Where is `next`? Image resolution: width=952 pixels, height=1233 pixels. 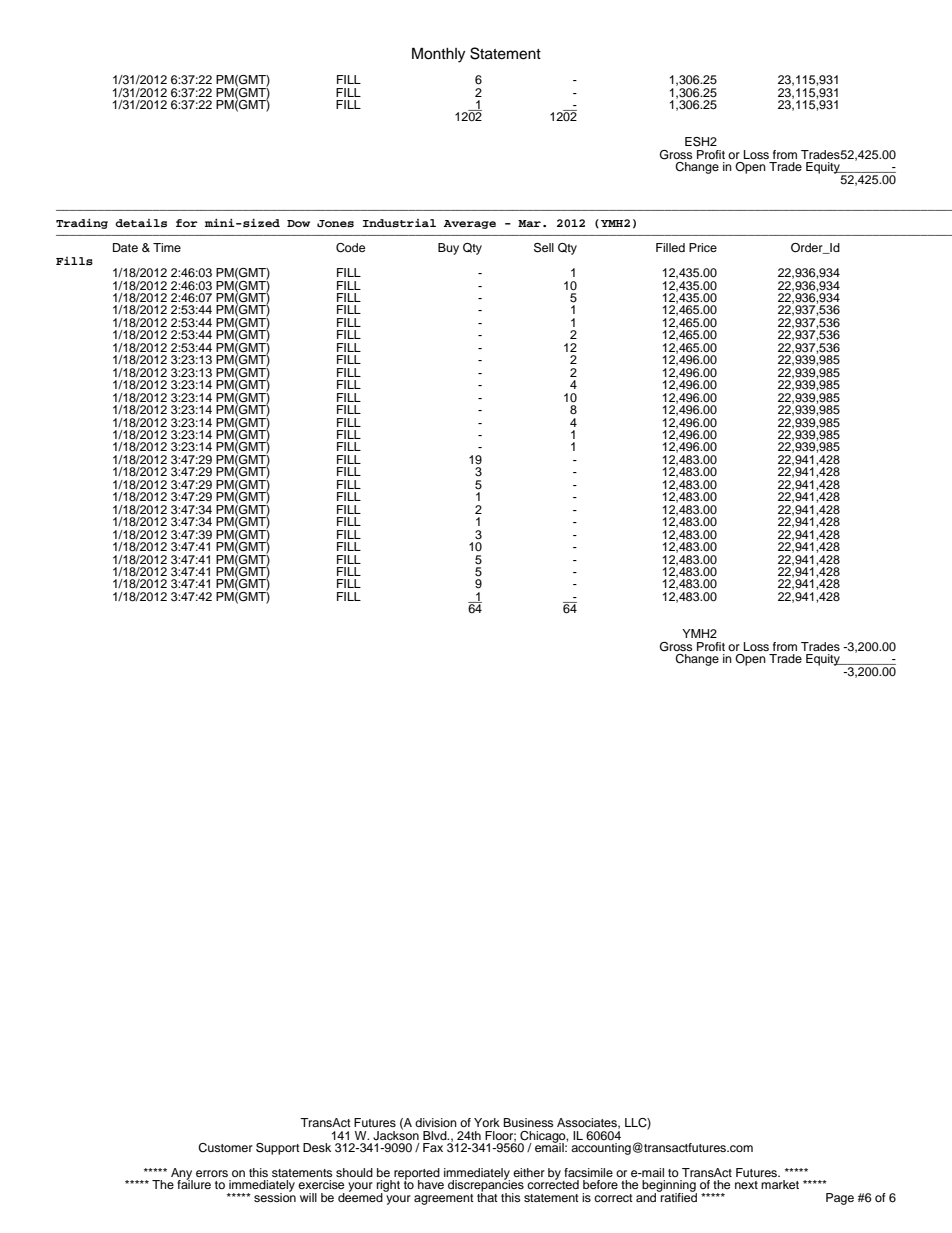 next is located at coordinates (746, 1185).
